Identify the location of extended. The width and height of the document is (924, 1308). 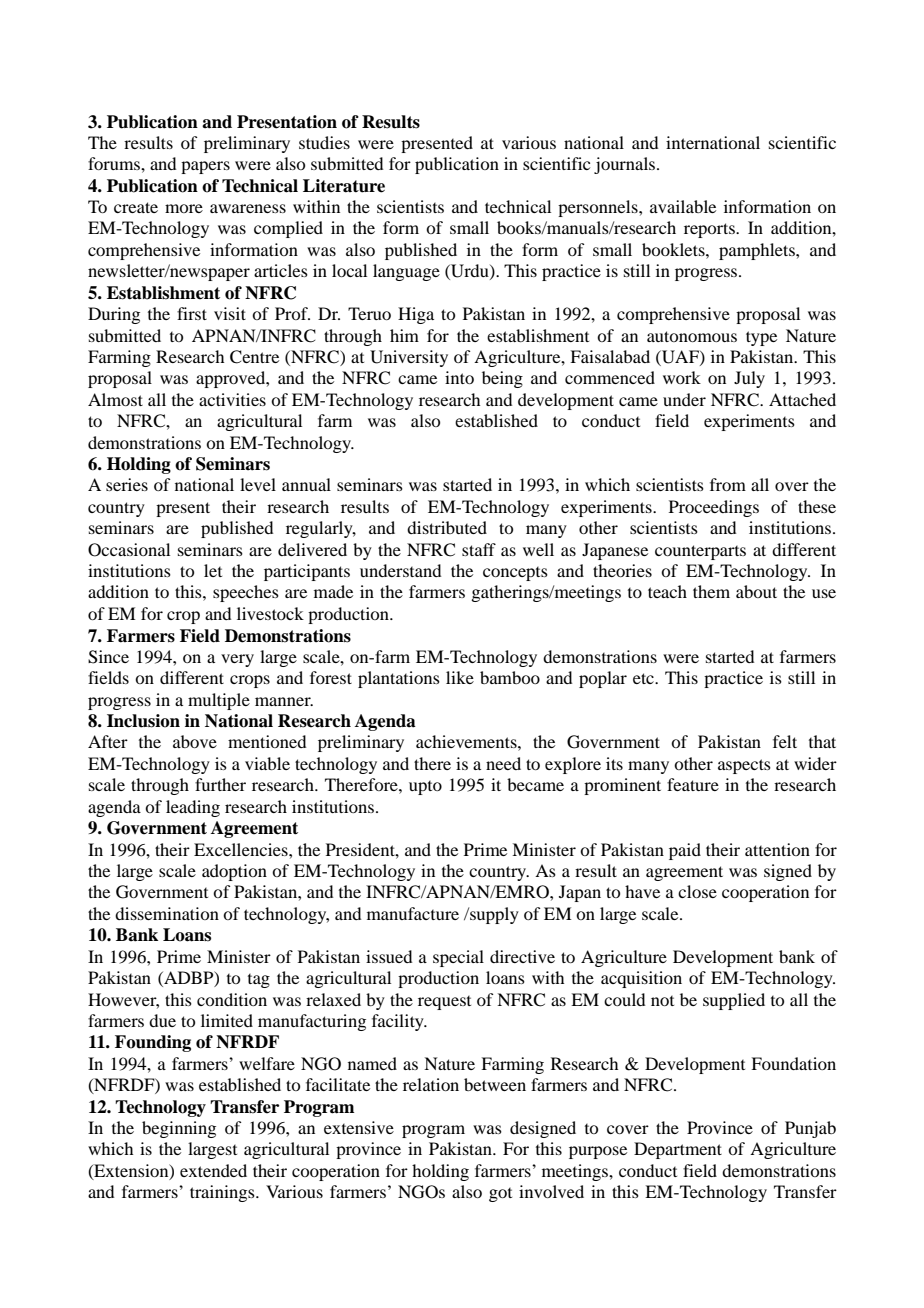
(213, 1170).
